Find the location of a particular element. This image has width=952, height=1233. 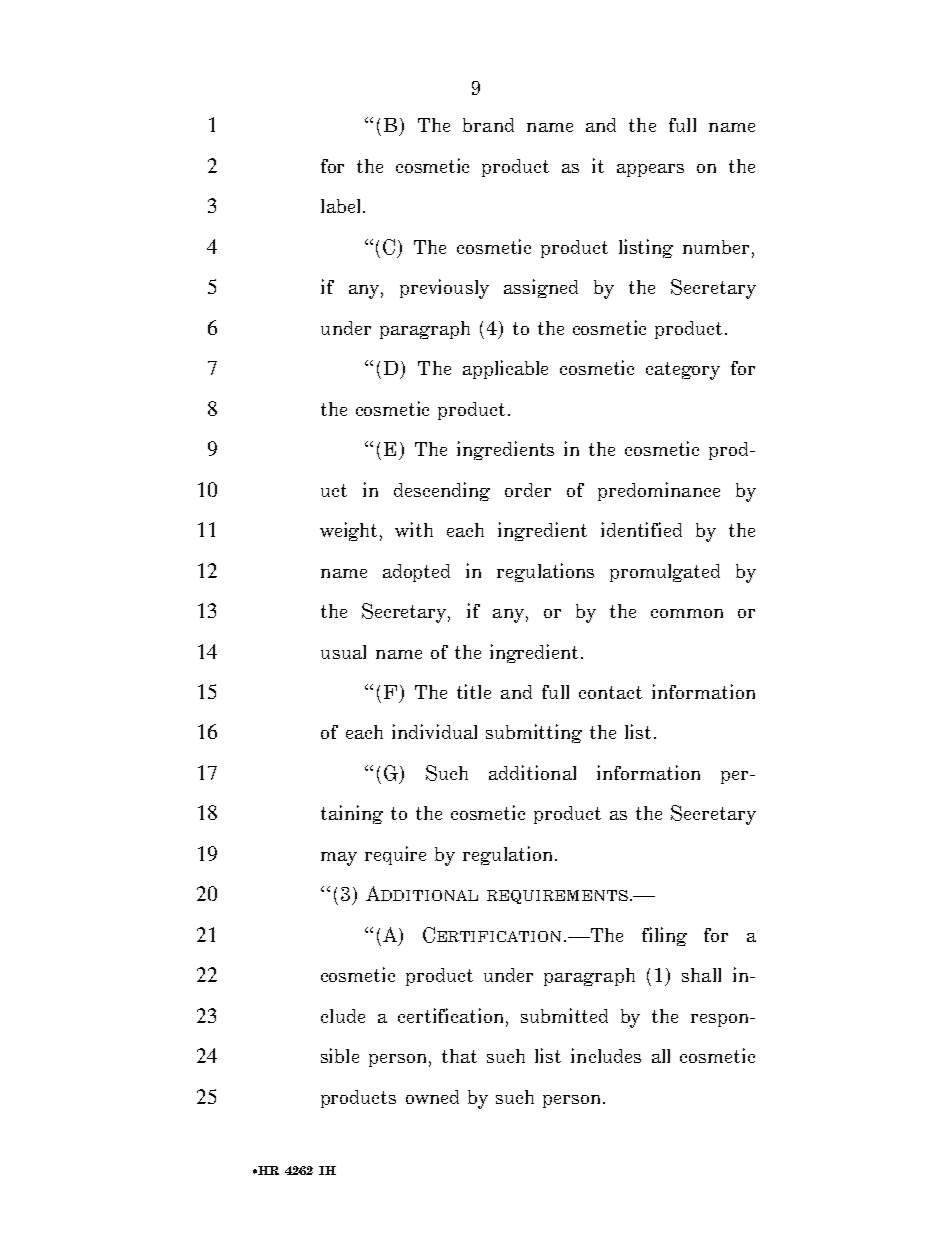

descending is located at coordinates (442, 491).
